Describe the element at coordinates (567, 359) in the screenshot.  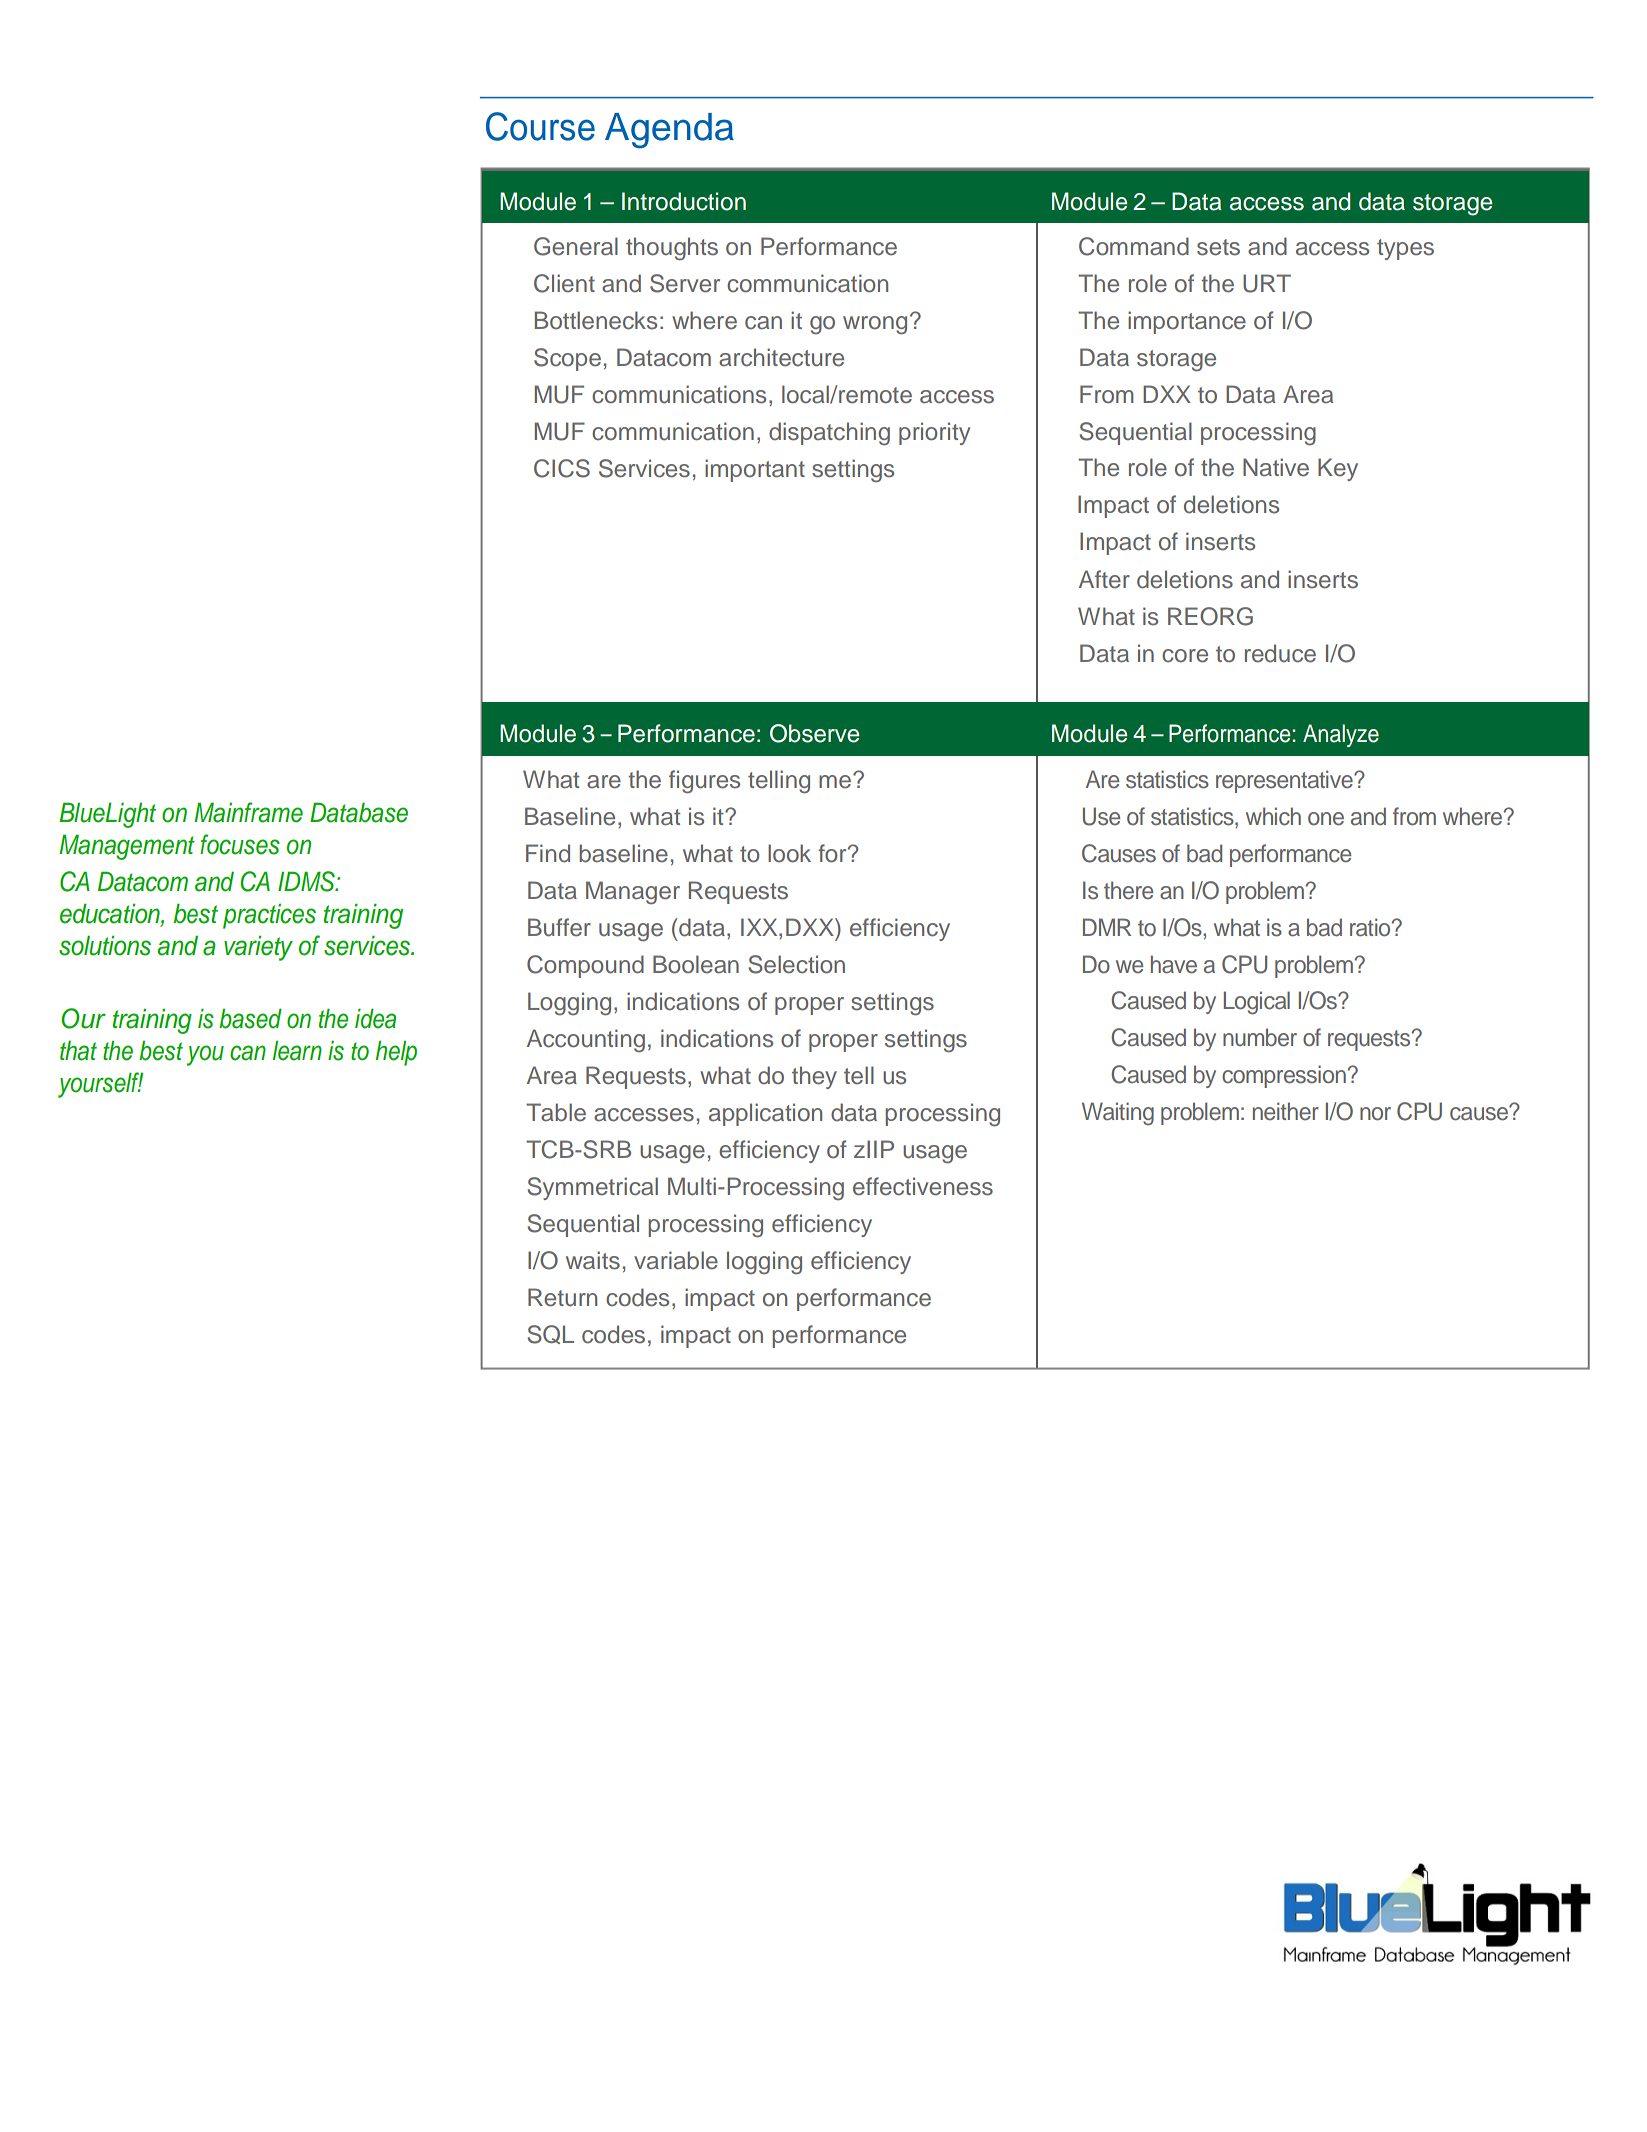
I see `Scope` at that location.
